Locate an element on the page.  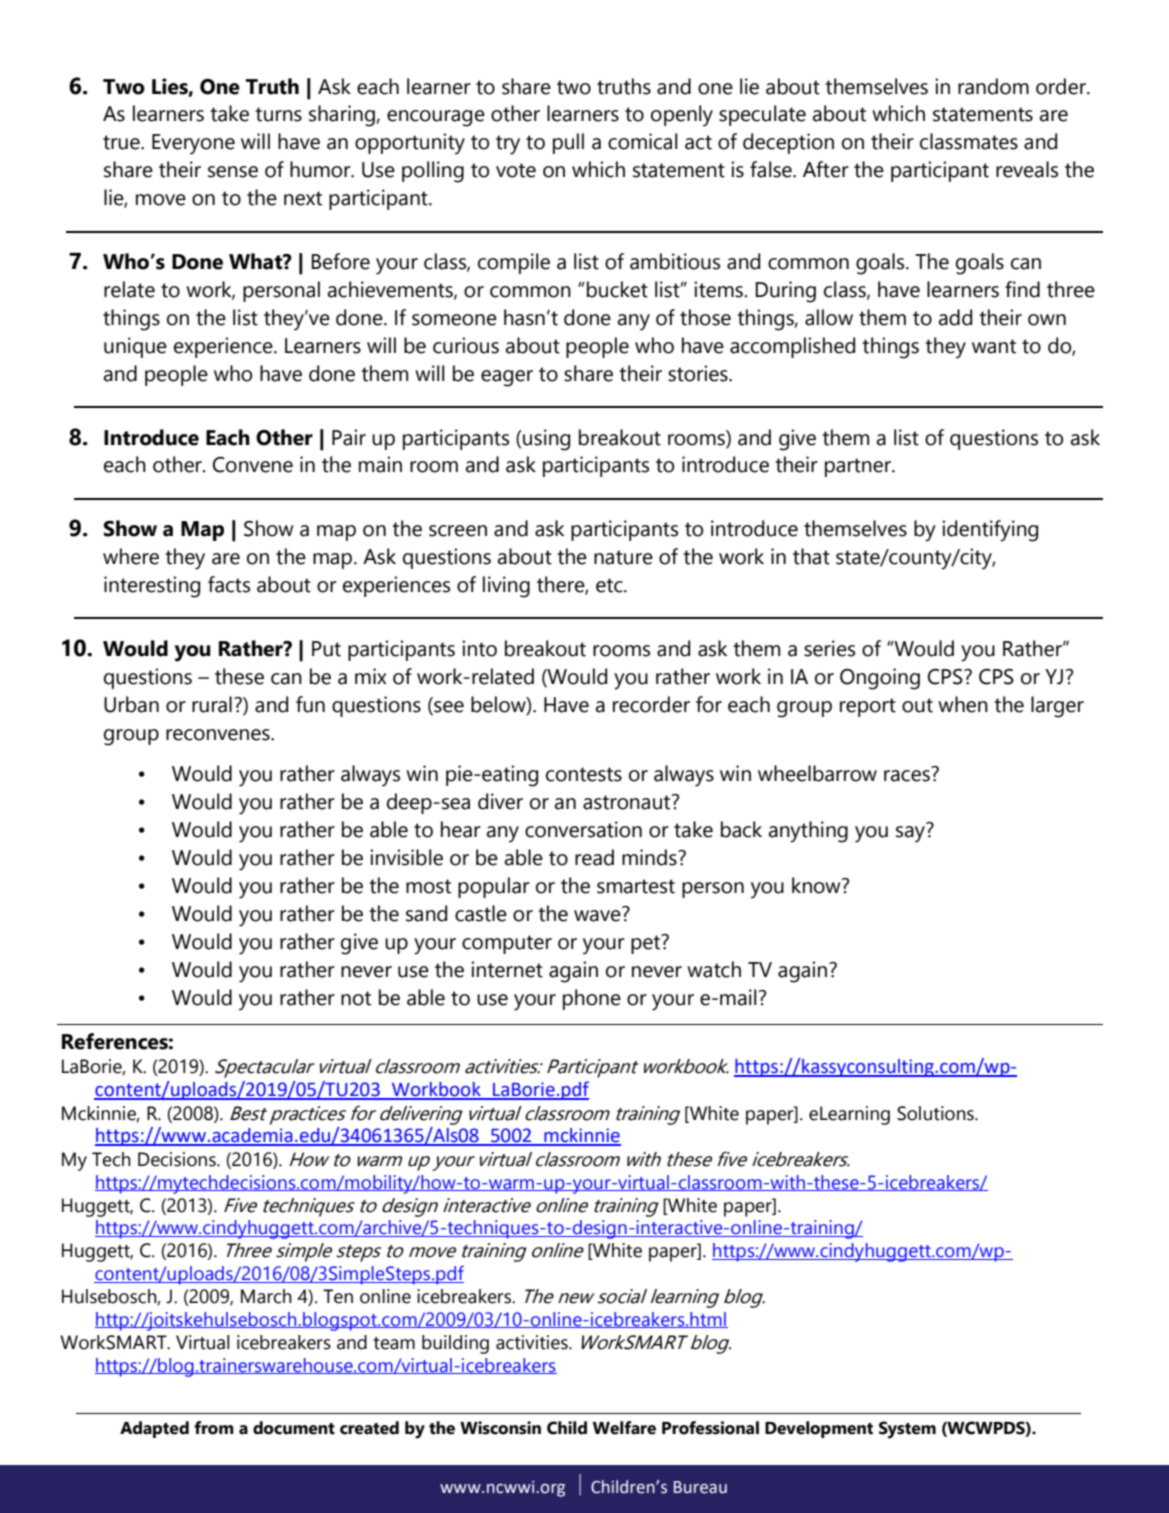
phone is located at coordinates (592, 999).
